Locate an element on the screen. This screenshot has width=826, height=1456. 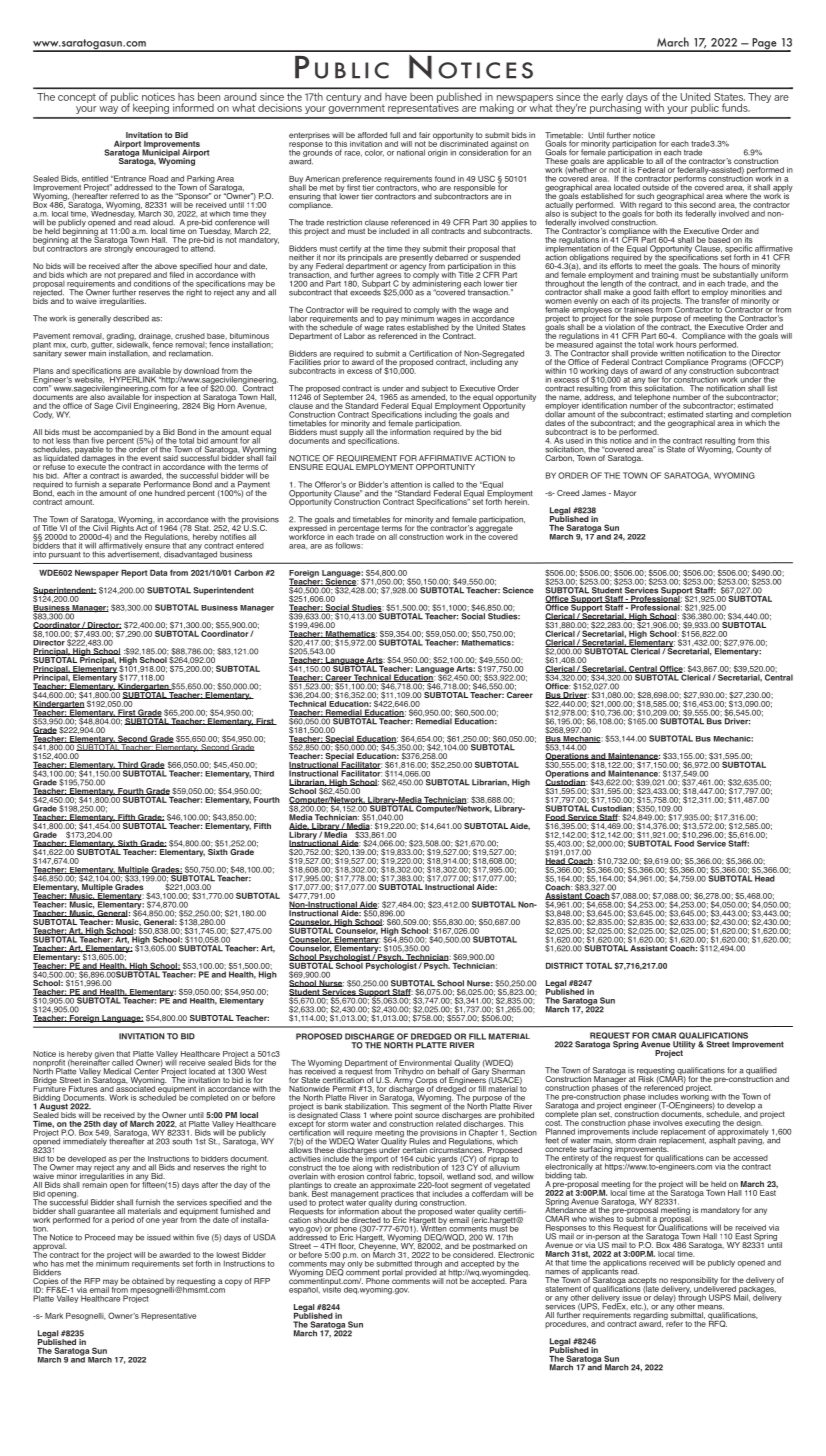
agrees is located at coordinates (389, 277).
